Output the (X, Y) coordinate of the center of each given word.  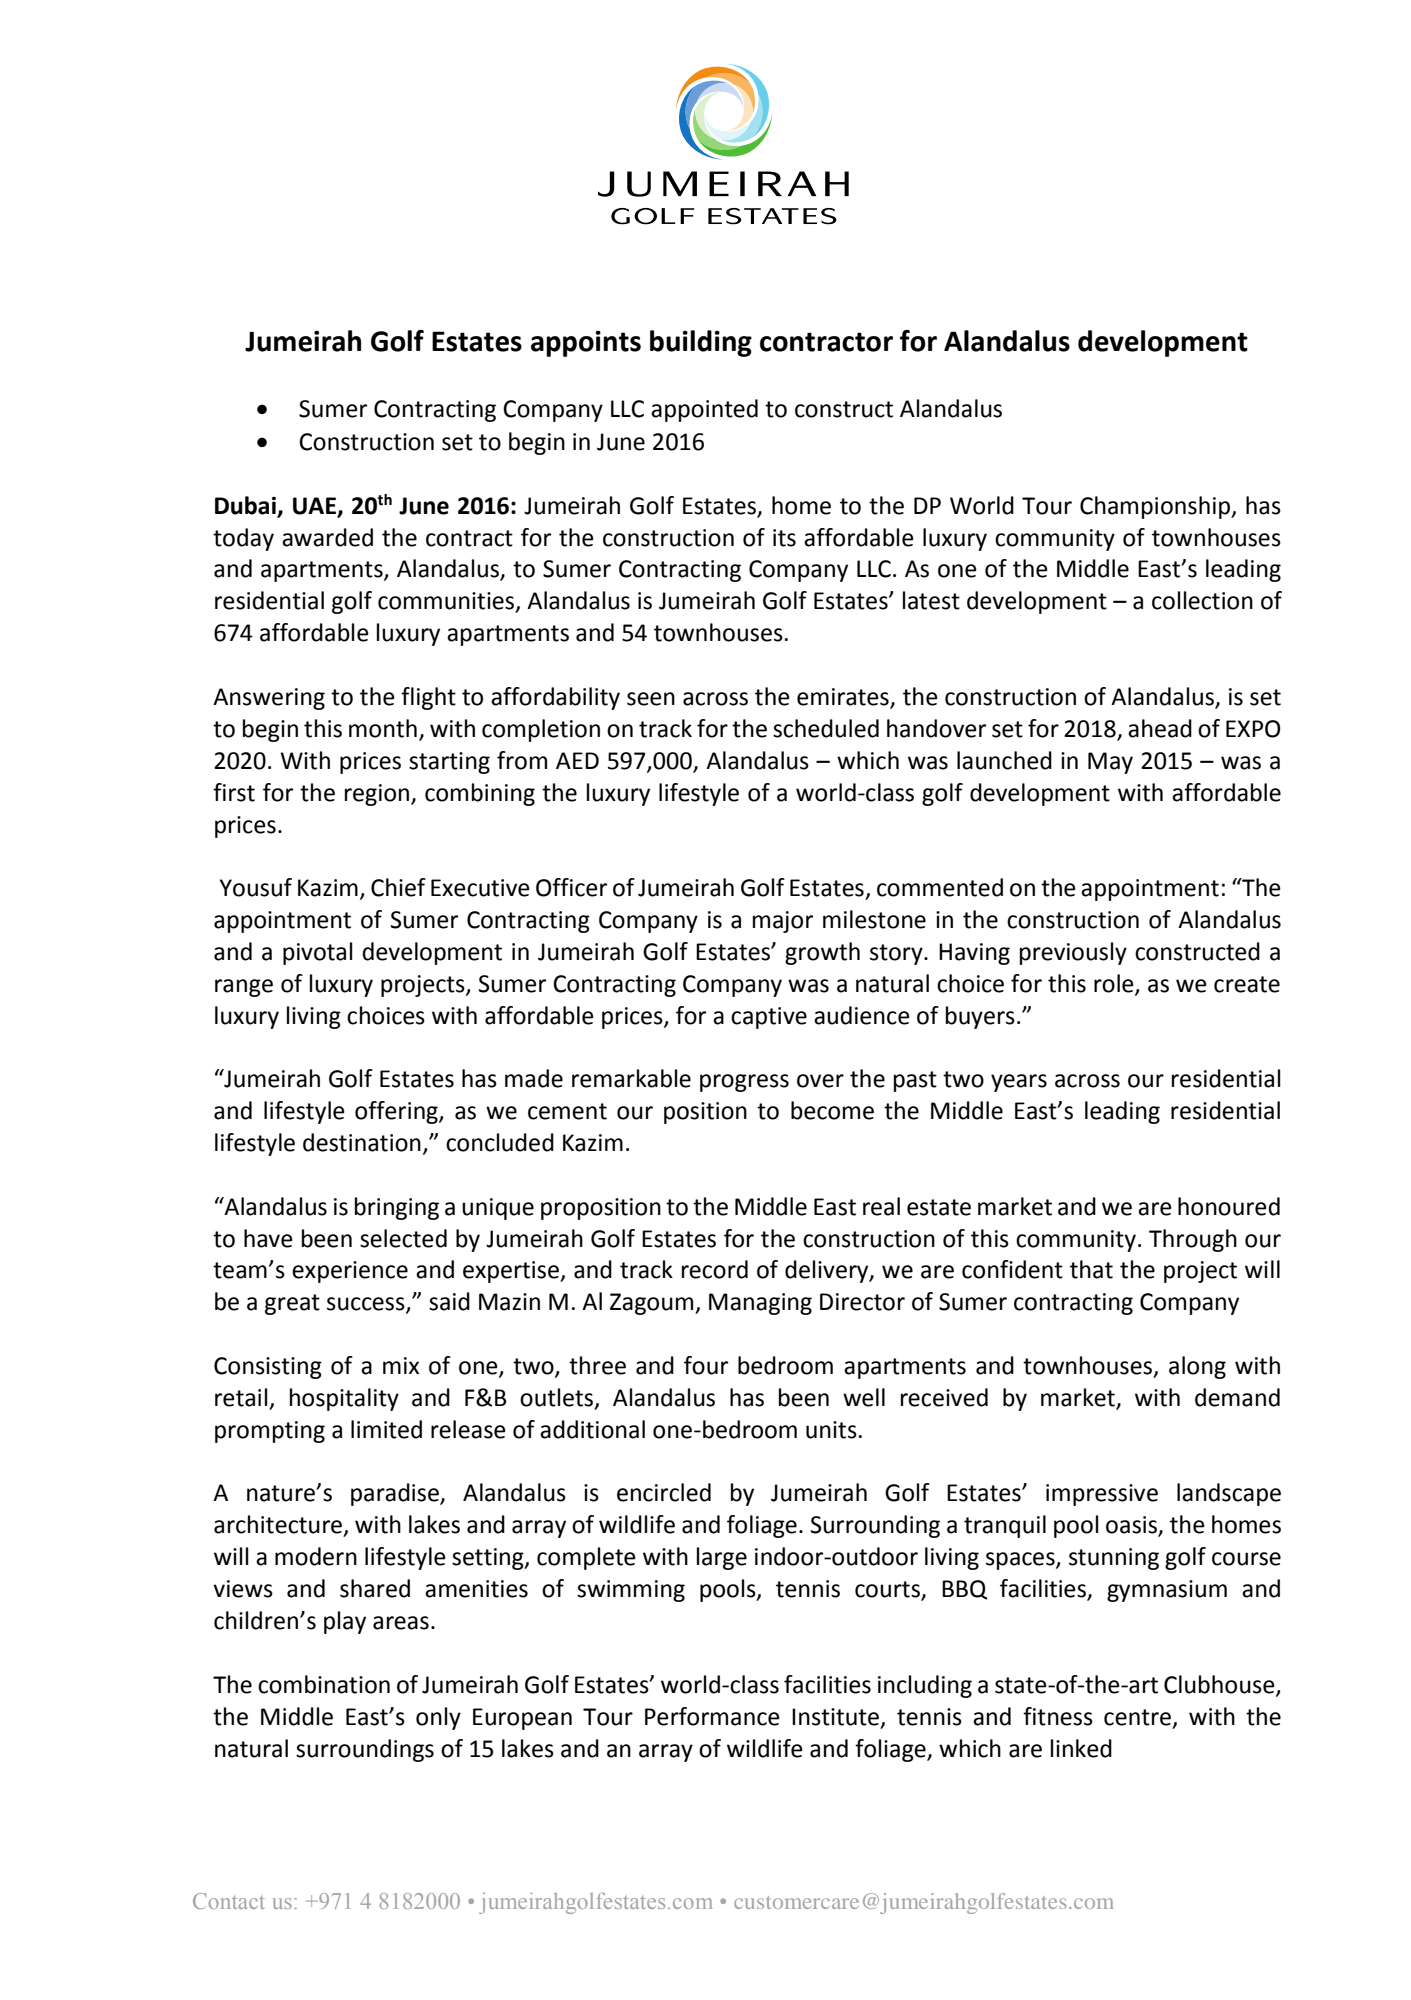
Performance (712, 1716)
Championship (1156, 507)
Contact (229, 1901)
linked (1081, 1748)
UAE (315, 507)
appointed (704, 410)
